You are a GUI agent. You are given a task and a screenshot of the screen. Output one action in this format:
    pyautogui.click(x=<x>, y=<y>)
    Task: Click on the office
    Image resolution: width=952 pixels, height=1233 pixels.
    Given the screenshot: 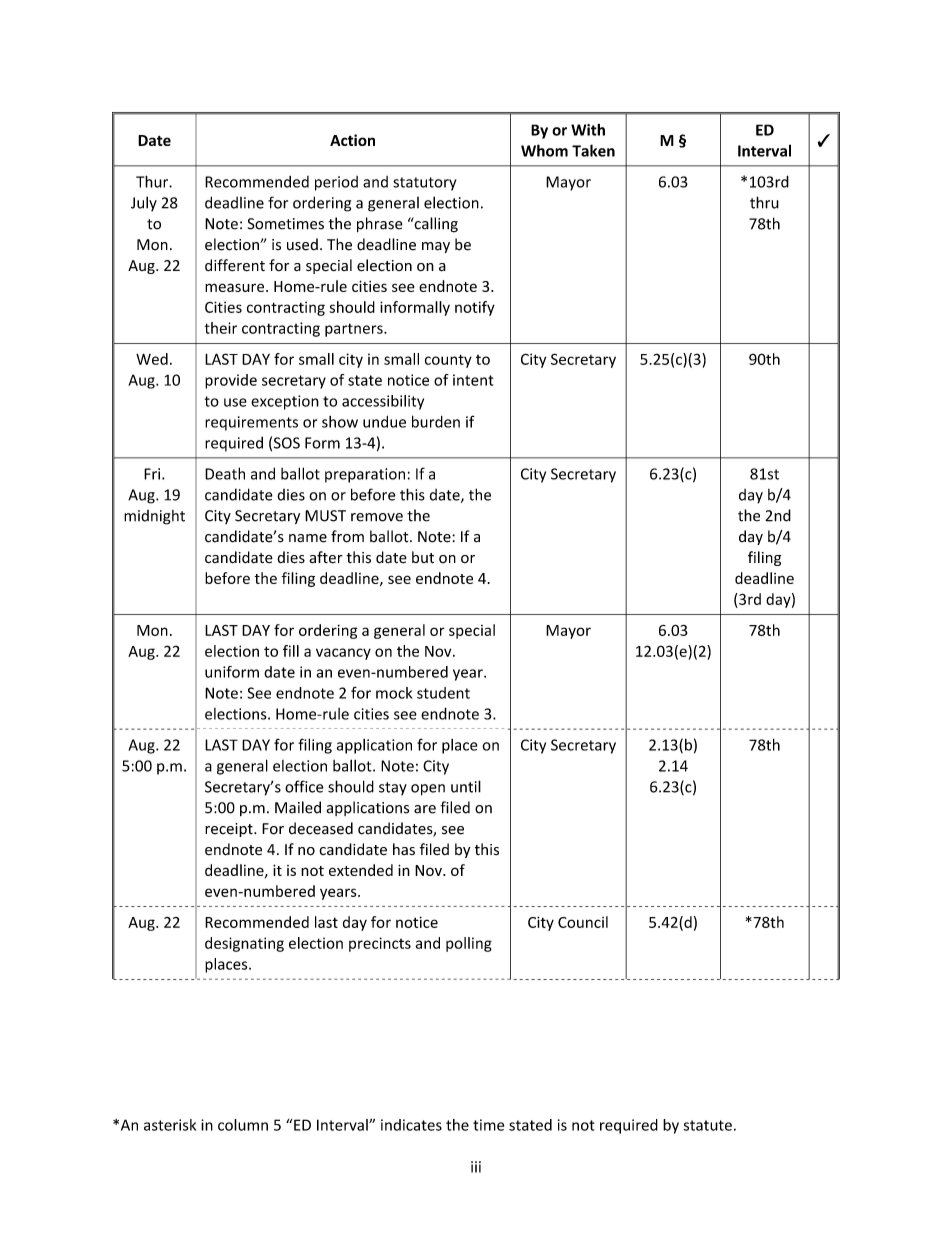 What is the action you would take?
    pyautogui.click(x=304, y=786)
